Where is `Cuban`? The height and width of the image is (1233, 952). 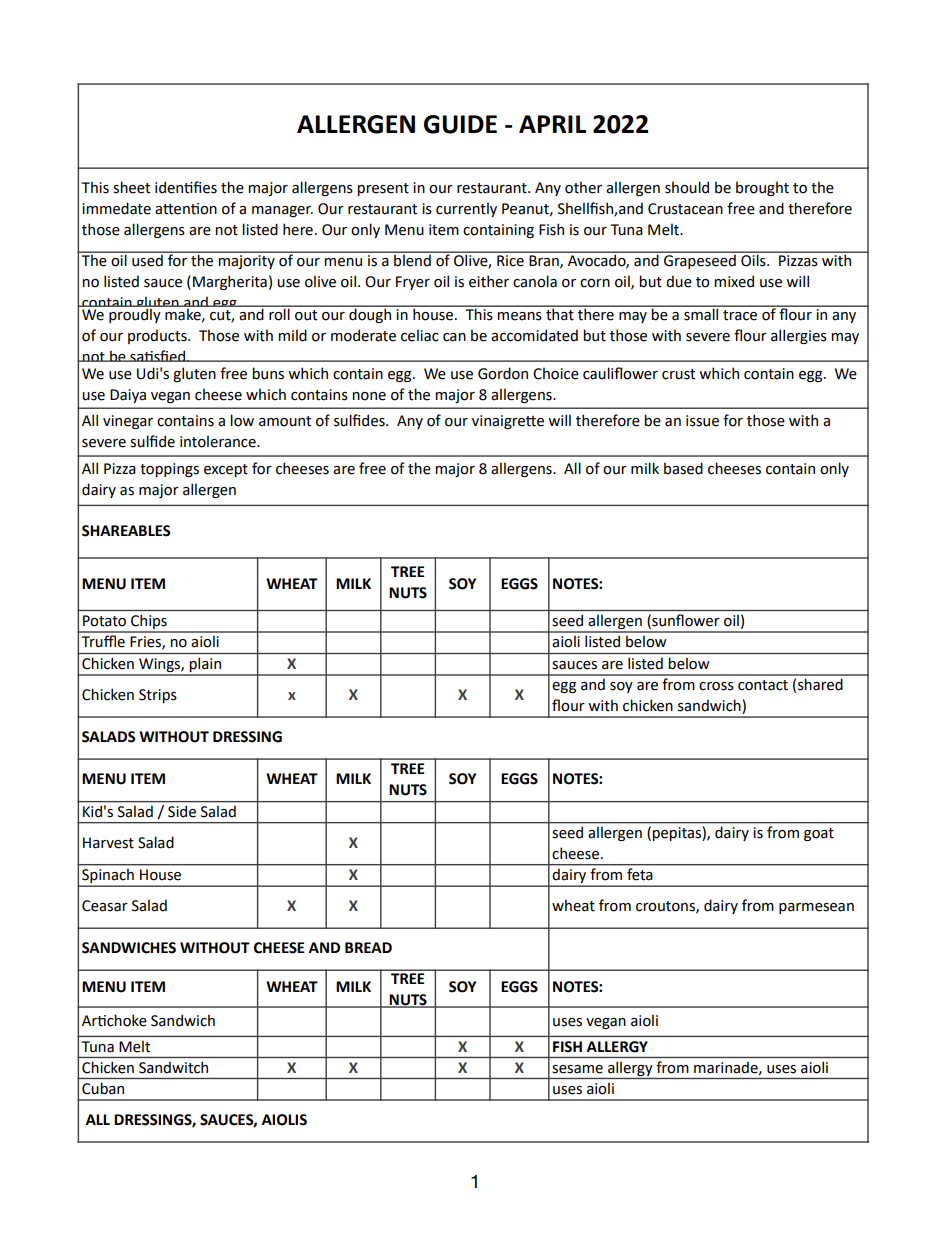 Cuban is located at coordinates (103, 1088).
